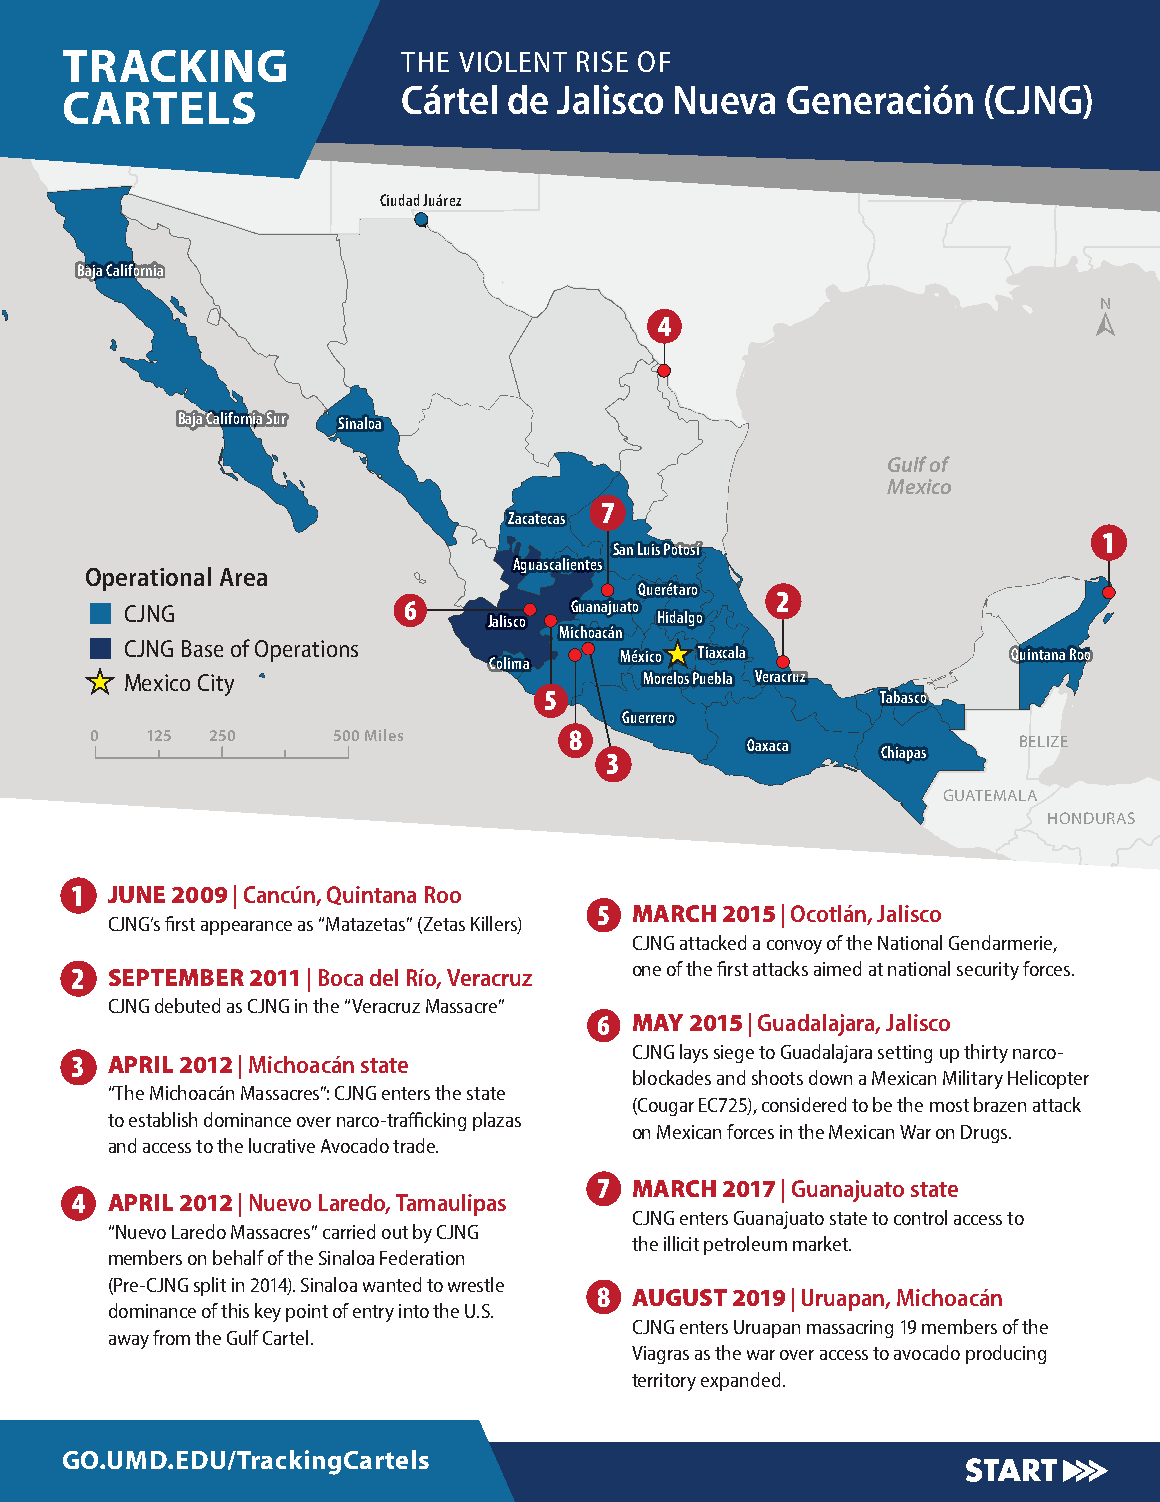  I want to click on Nueva, so click(725, 100).
